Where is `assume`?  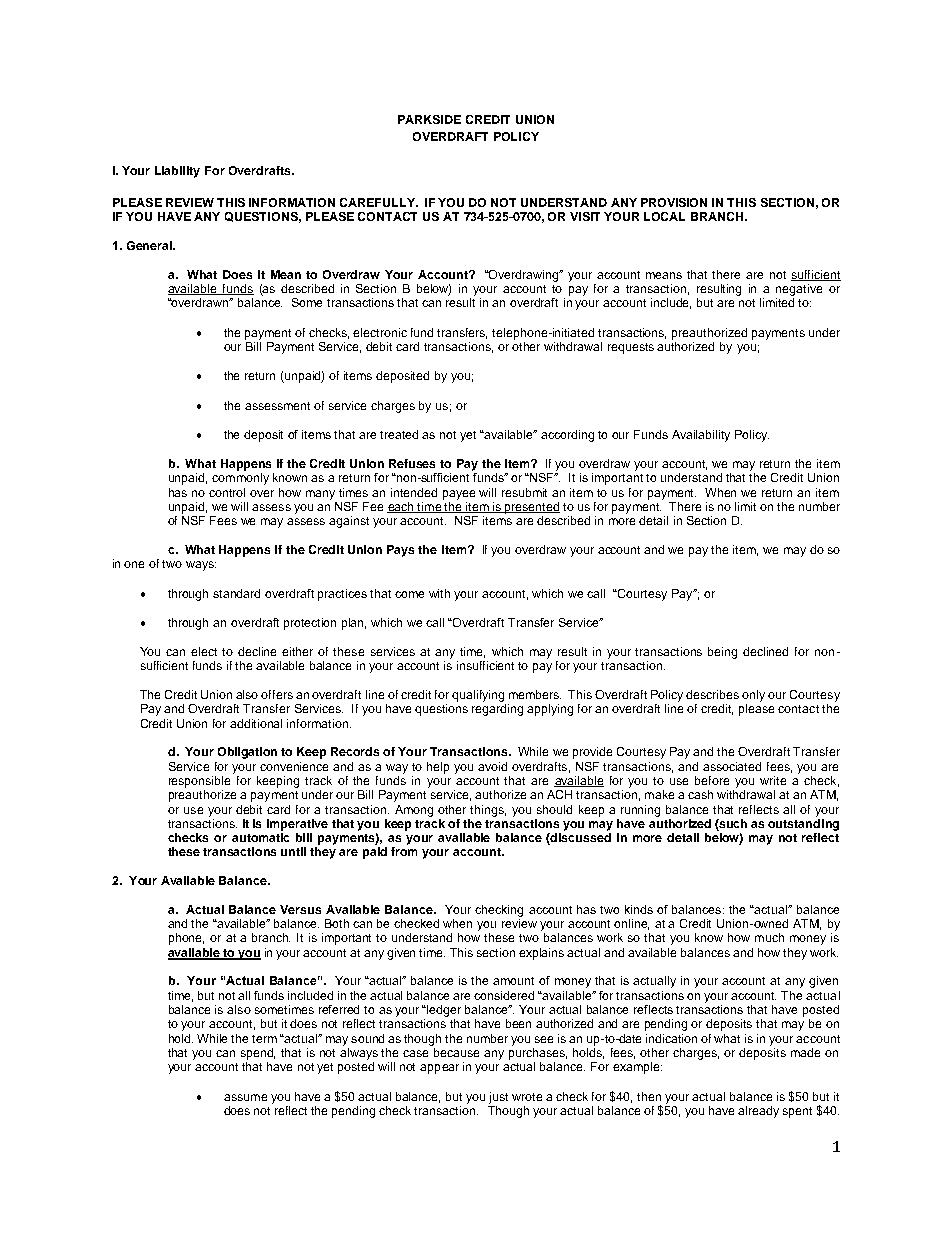 assume is located at coordinates (245, 1097).
